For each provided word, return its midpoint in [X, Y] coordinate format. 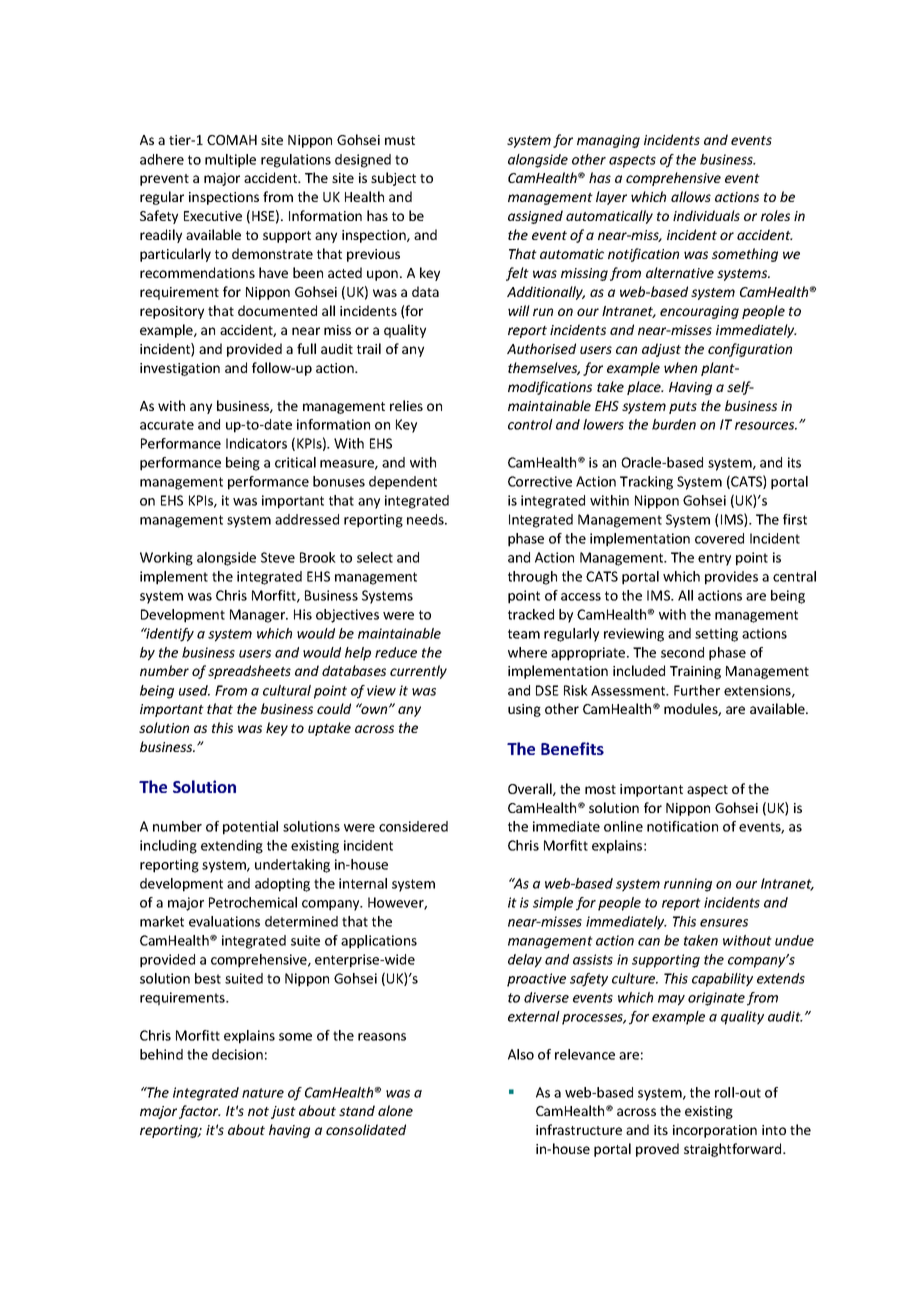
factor [200, 1112]
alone [395, 1110]
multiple [230, 161]
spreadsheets [249, 672]
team [524, 634]
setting [716, 635]
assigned [535, 217]
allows [691, 196]
